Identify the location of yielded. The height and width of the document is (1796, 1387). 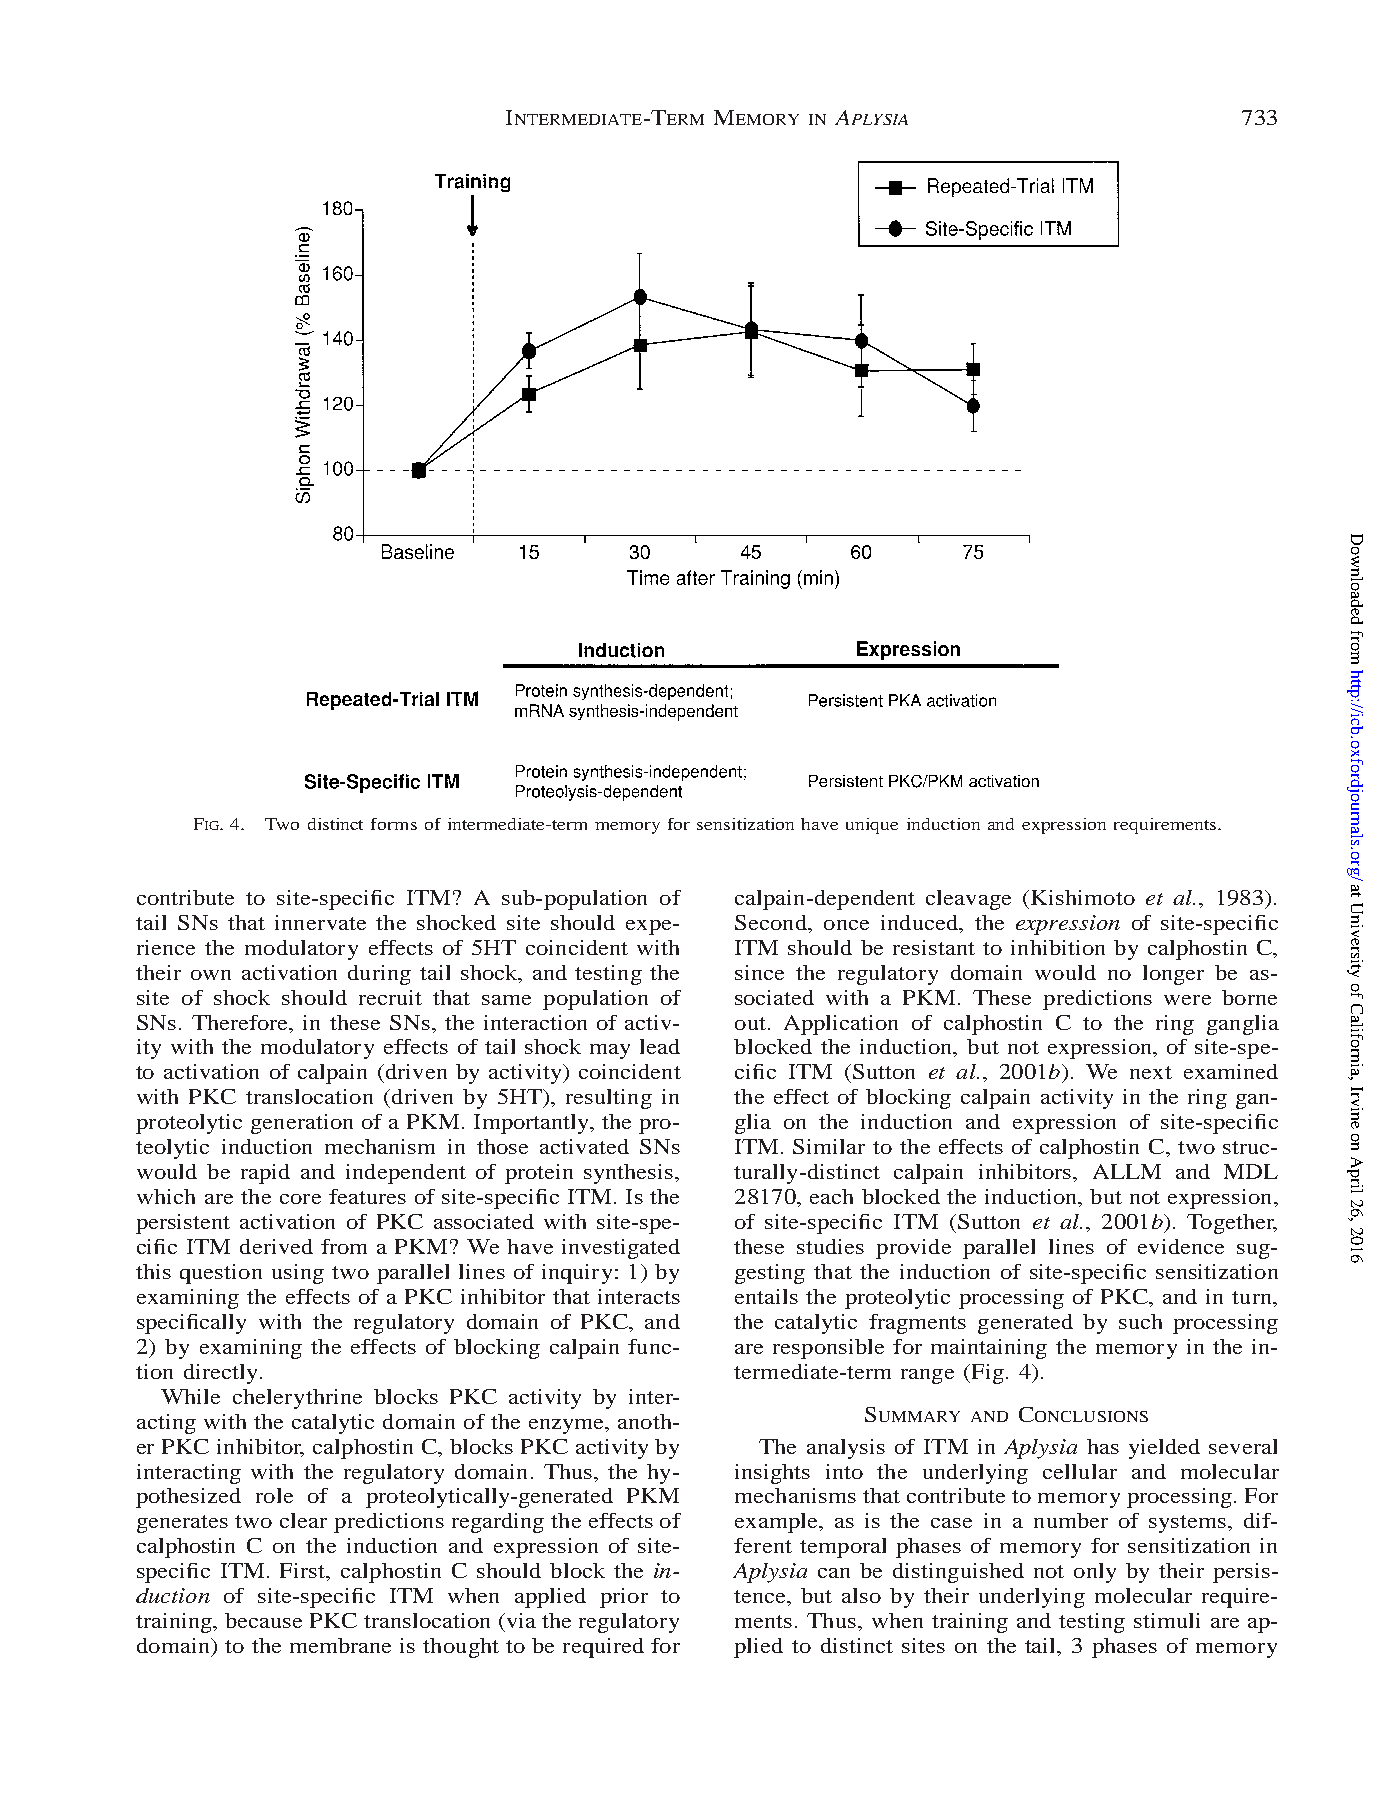
(1164, 1449).
